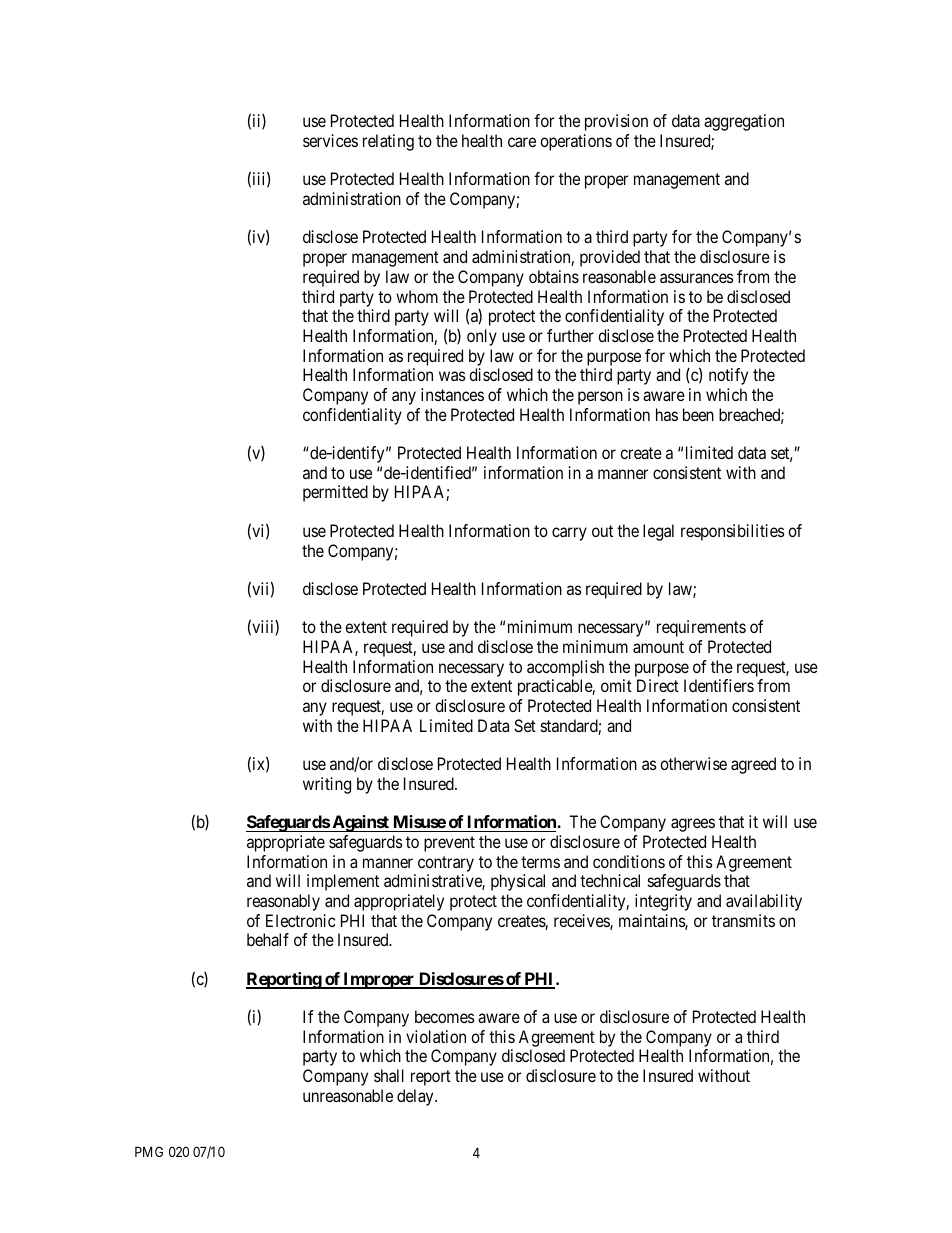 The width and height of the image is (952, 1233). Describe the element at coordinates (569, 534) in the image. I see `carry` at that location.
